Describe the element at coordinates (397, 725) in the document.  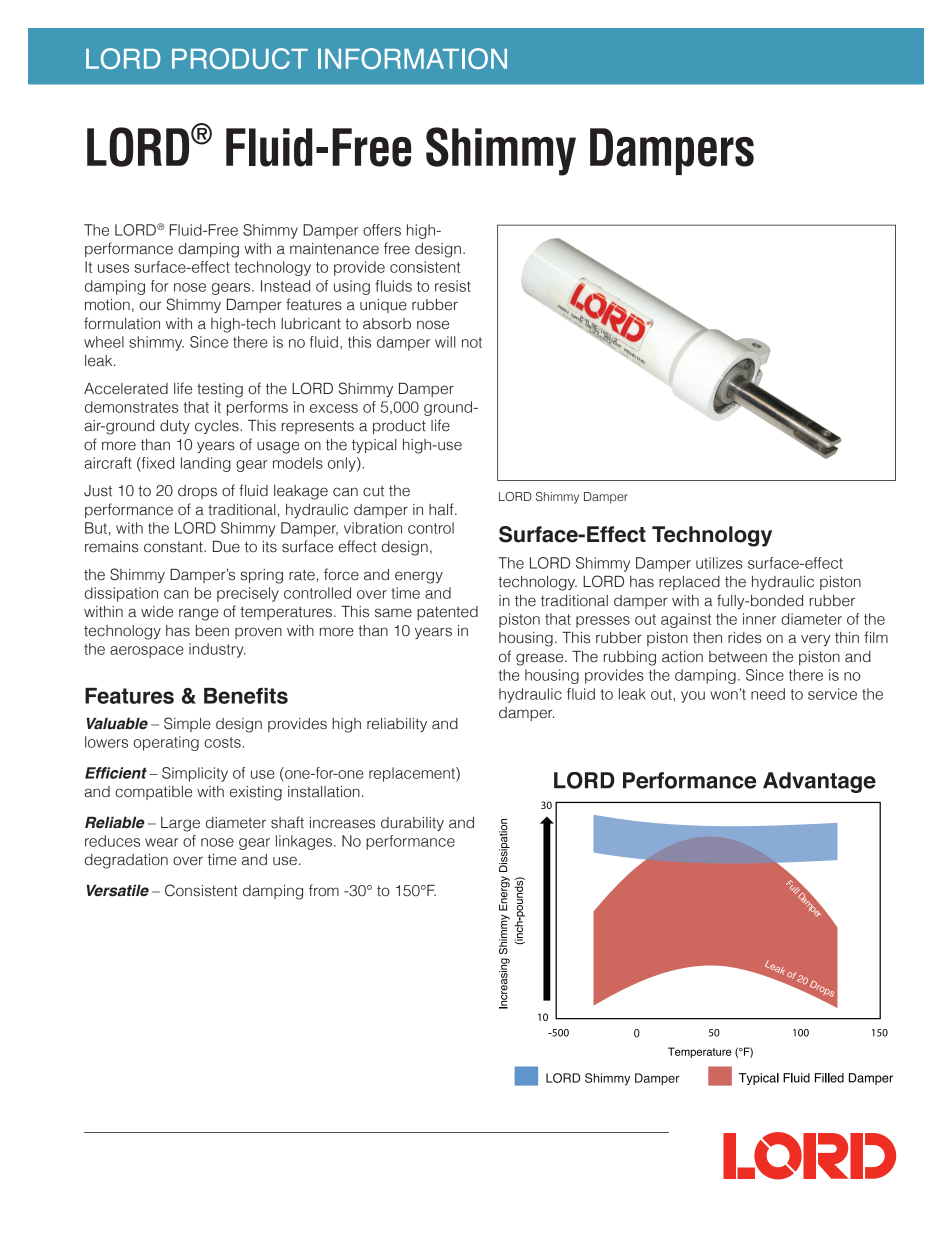
I see `reliability` at that location.
